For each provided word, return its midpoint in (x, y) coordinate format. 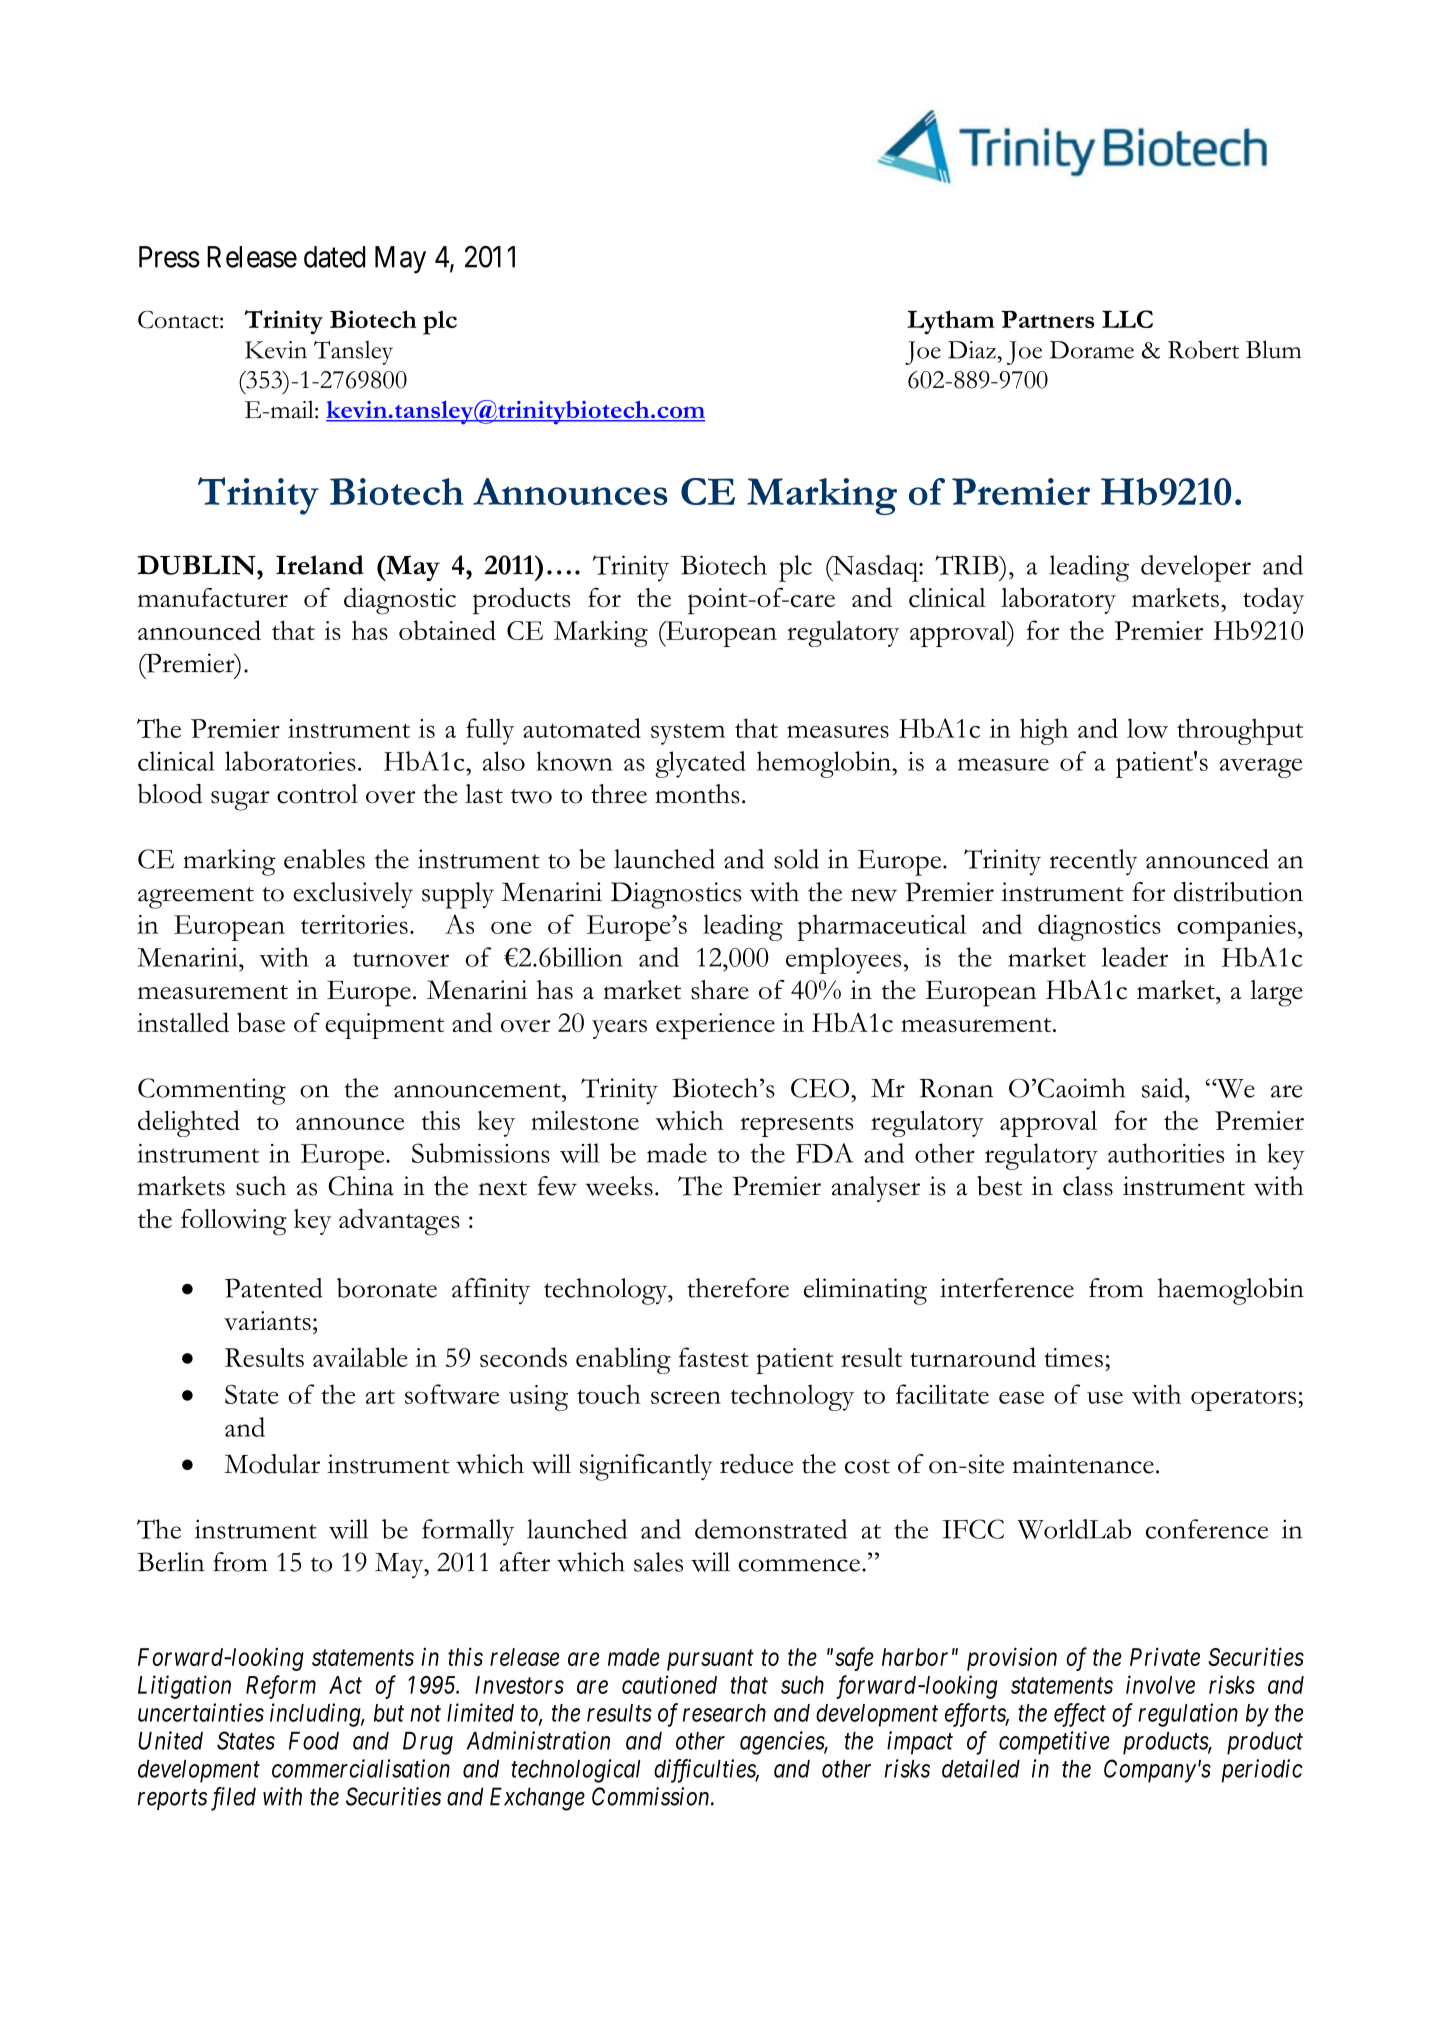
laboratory (1058, 600)
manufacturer (213, 597)
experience (715, 1026)
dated (334, 257)
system (688, 734)
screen (686, 1397)
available (360, 1357)
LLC (1127, 319)
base (261, 1022)
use (1105, 1397)
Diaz (972, 350)
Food (314, 1741)
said (1164, 1088)
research (724, 1713)
